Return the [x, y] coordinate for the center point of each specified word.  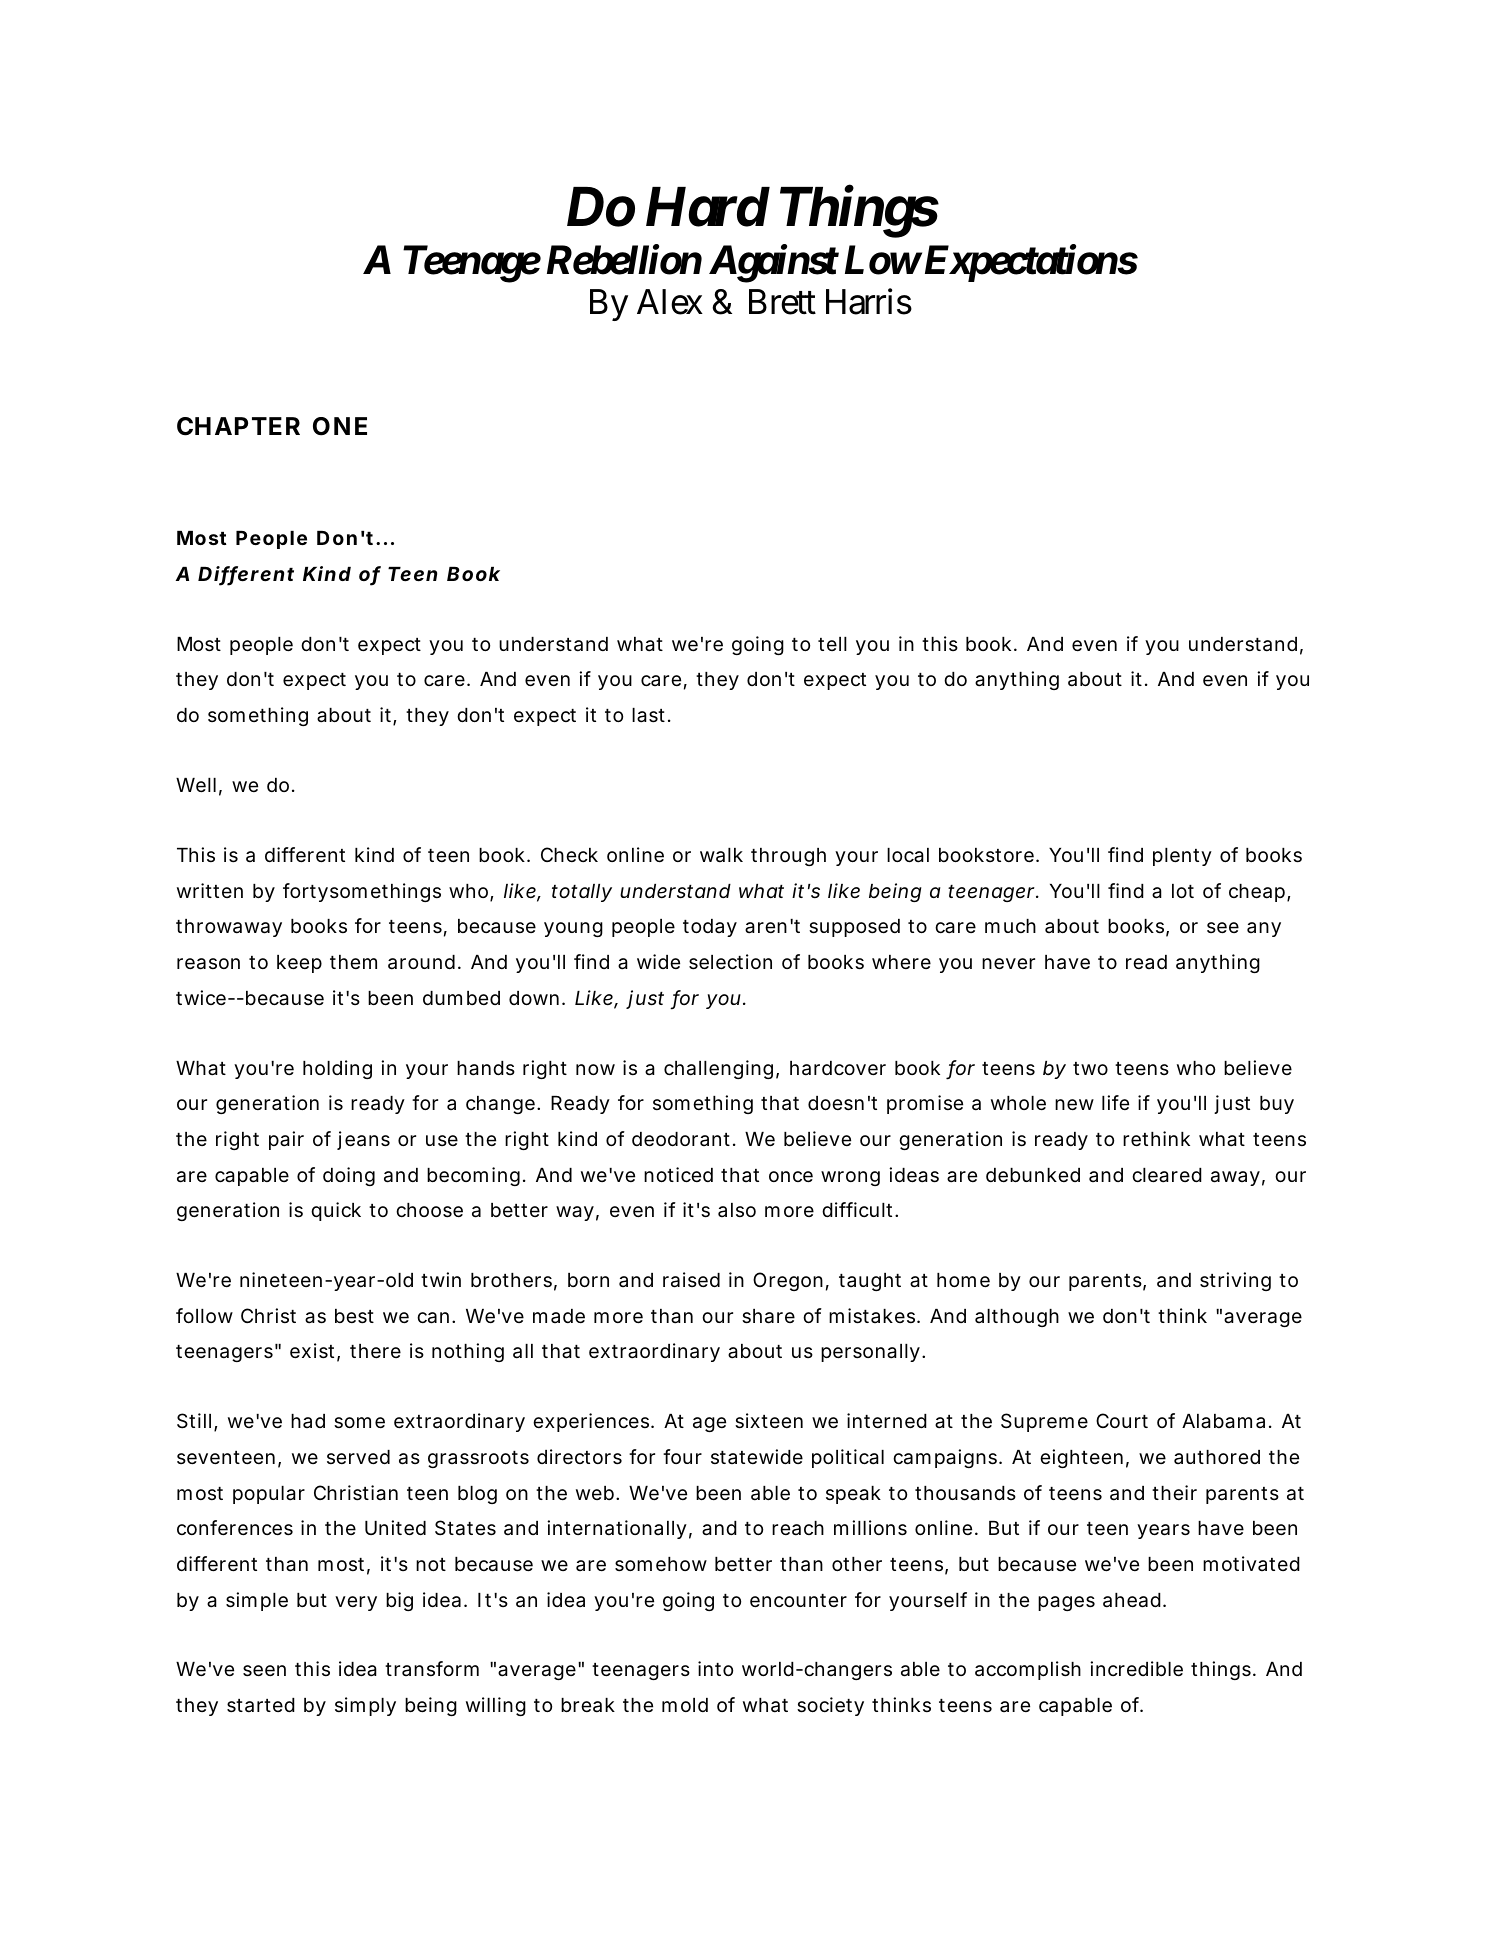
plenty [1182, 857]
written [210, 890]
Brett [782, 302]
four [682, 1456]
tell [832, 644]
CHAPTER [238, 426]
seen [264, 1671]
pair [286, 1140]
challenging [718, 1069]
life [1115, 1102]
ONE [340, 426]
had [308, 1421]
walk [721, 855]
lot [1183, 891]
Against [773, 264]
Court [1122, 1420]
